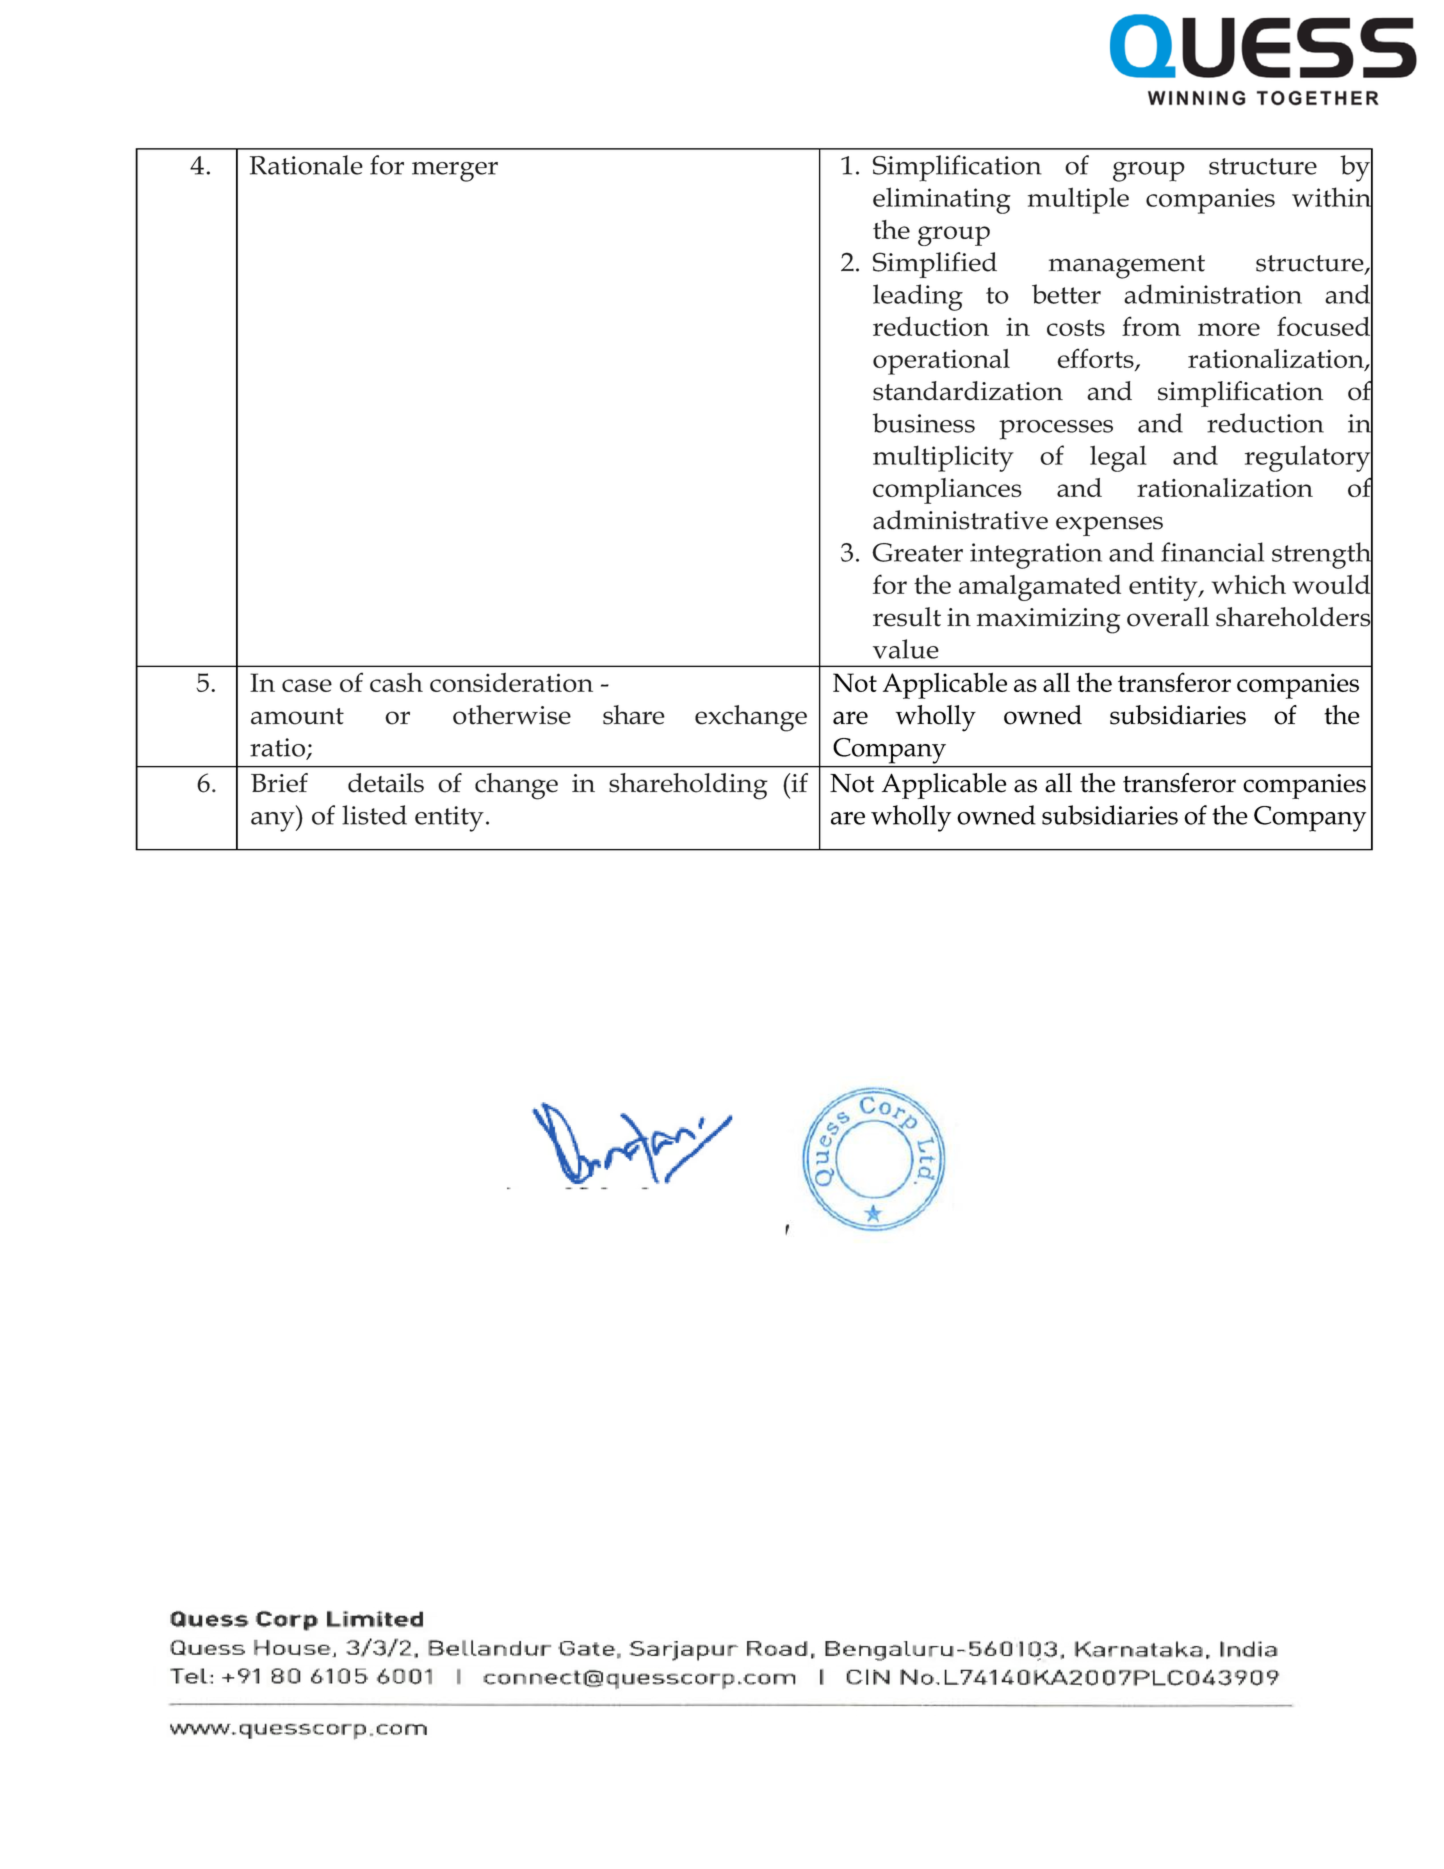 This page has width=1444, height=1869. I want to click on standardization, so click(968, 391).
